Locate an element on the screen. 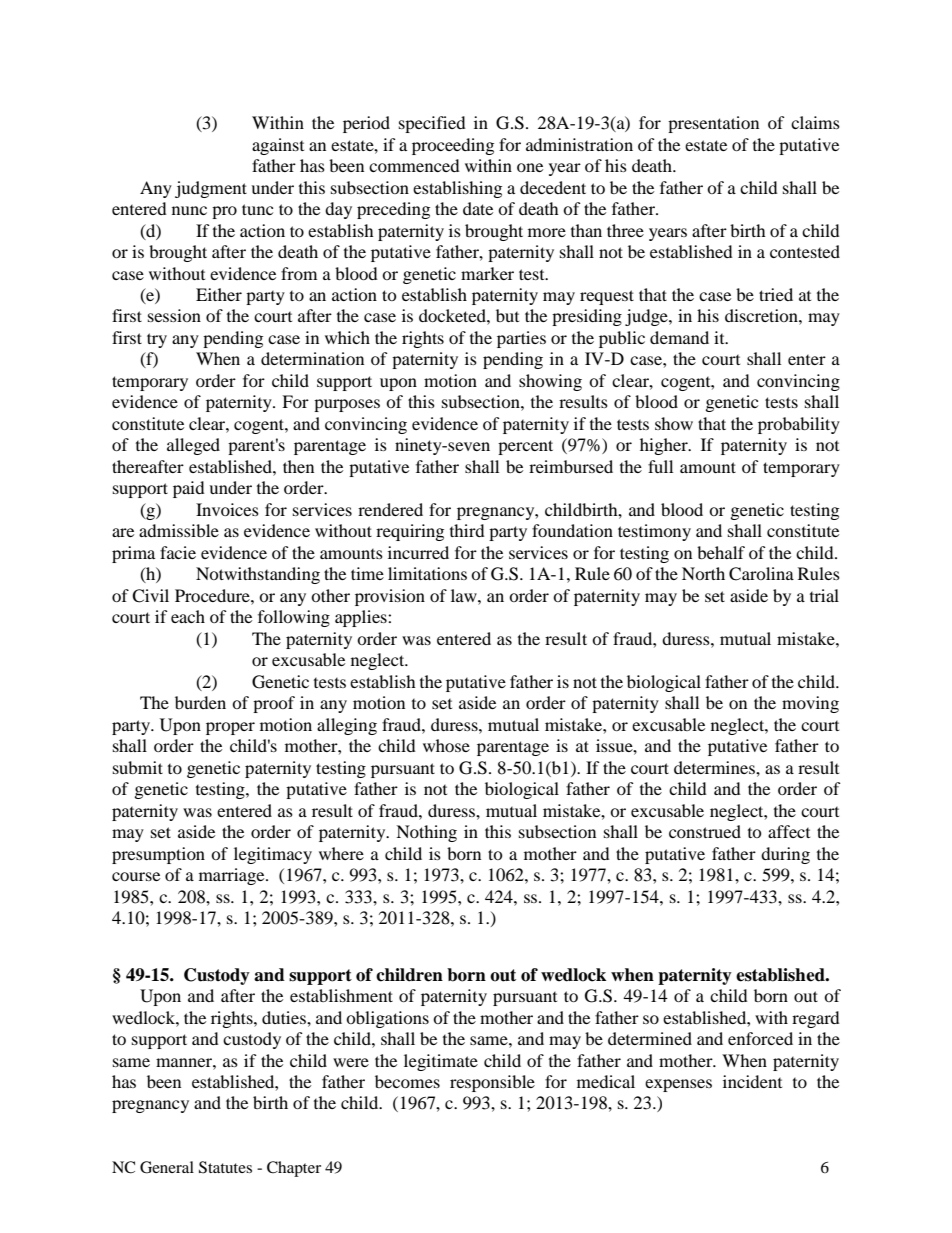 Image resolution: width=952 pixels, height=1233 pixels. proceeding is located at coordinates (453, 146).
